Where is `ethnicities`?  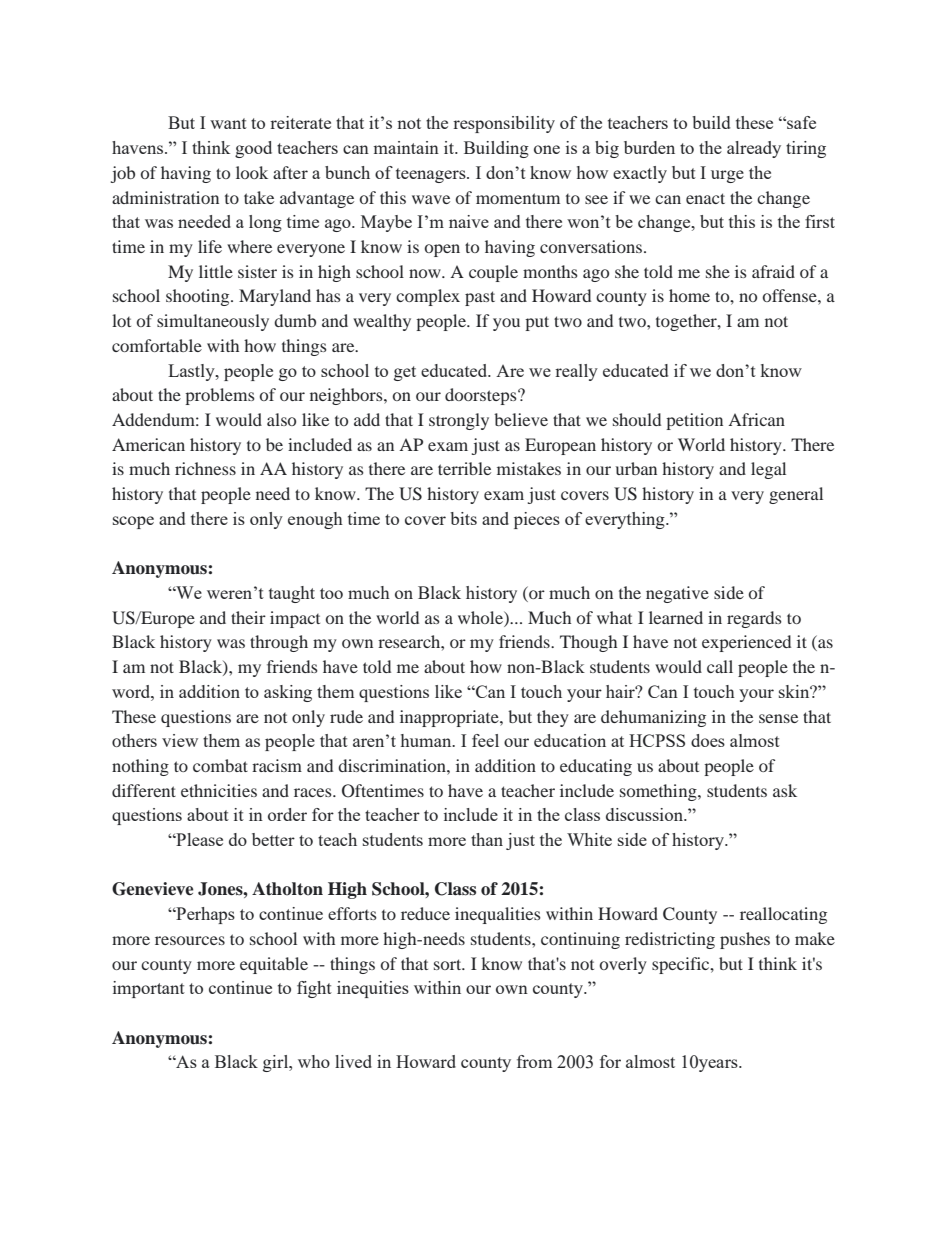
ethnicities is located at coordinates (219, 790).
